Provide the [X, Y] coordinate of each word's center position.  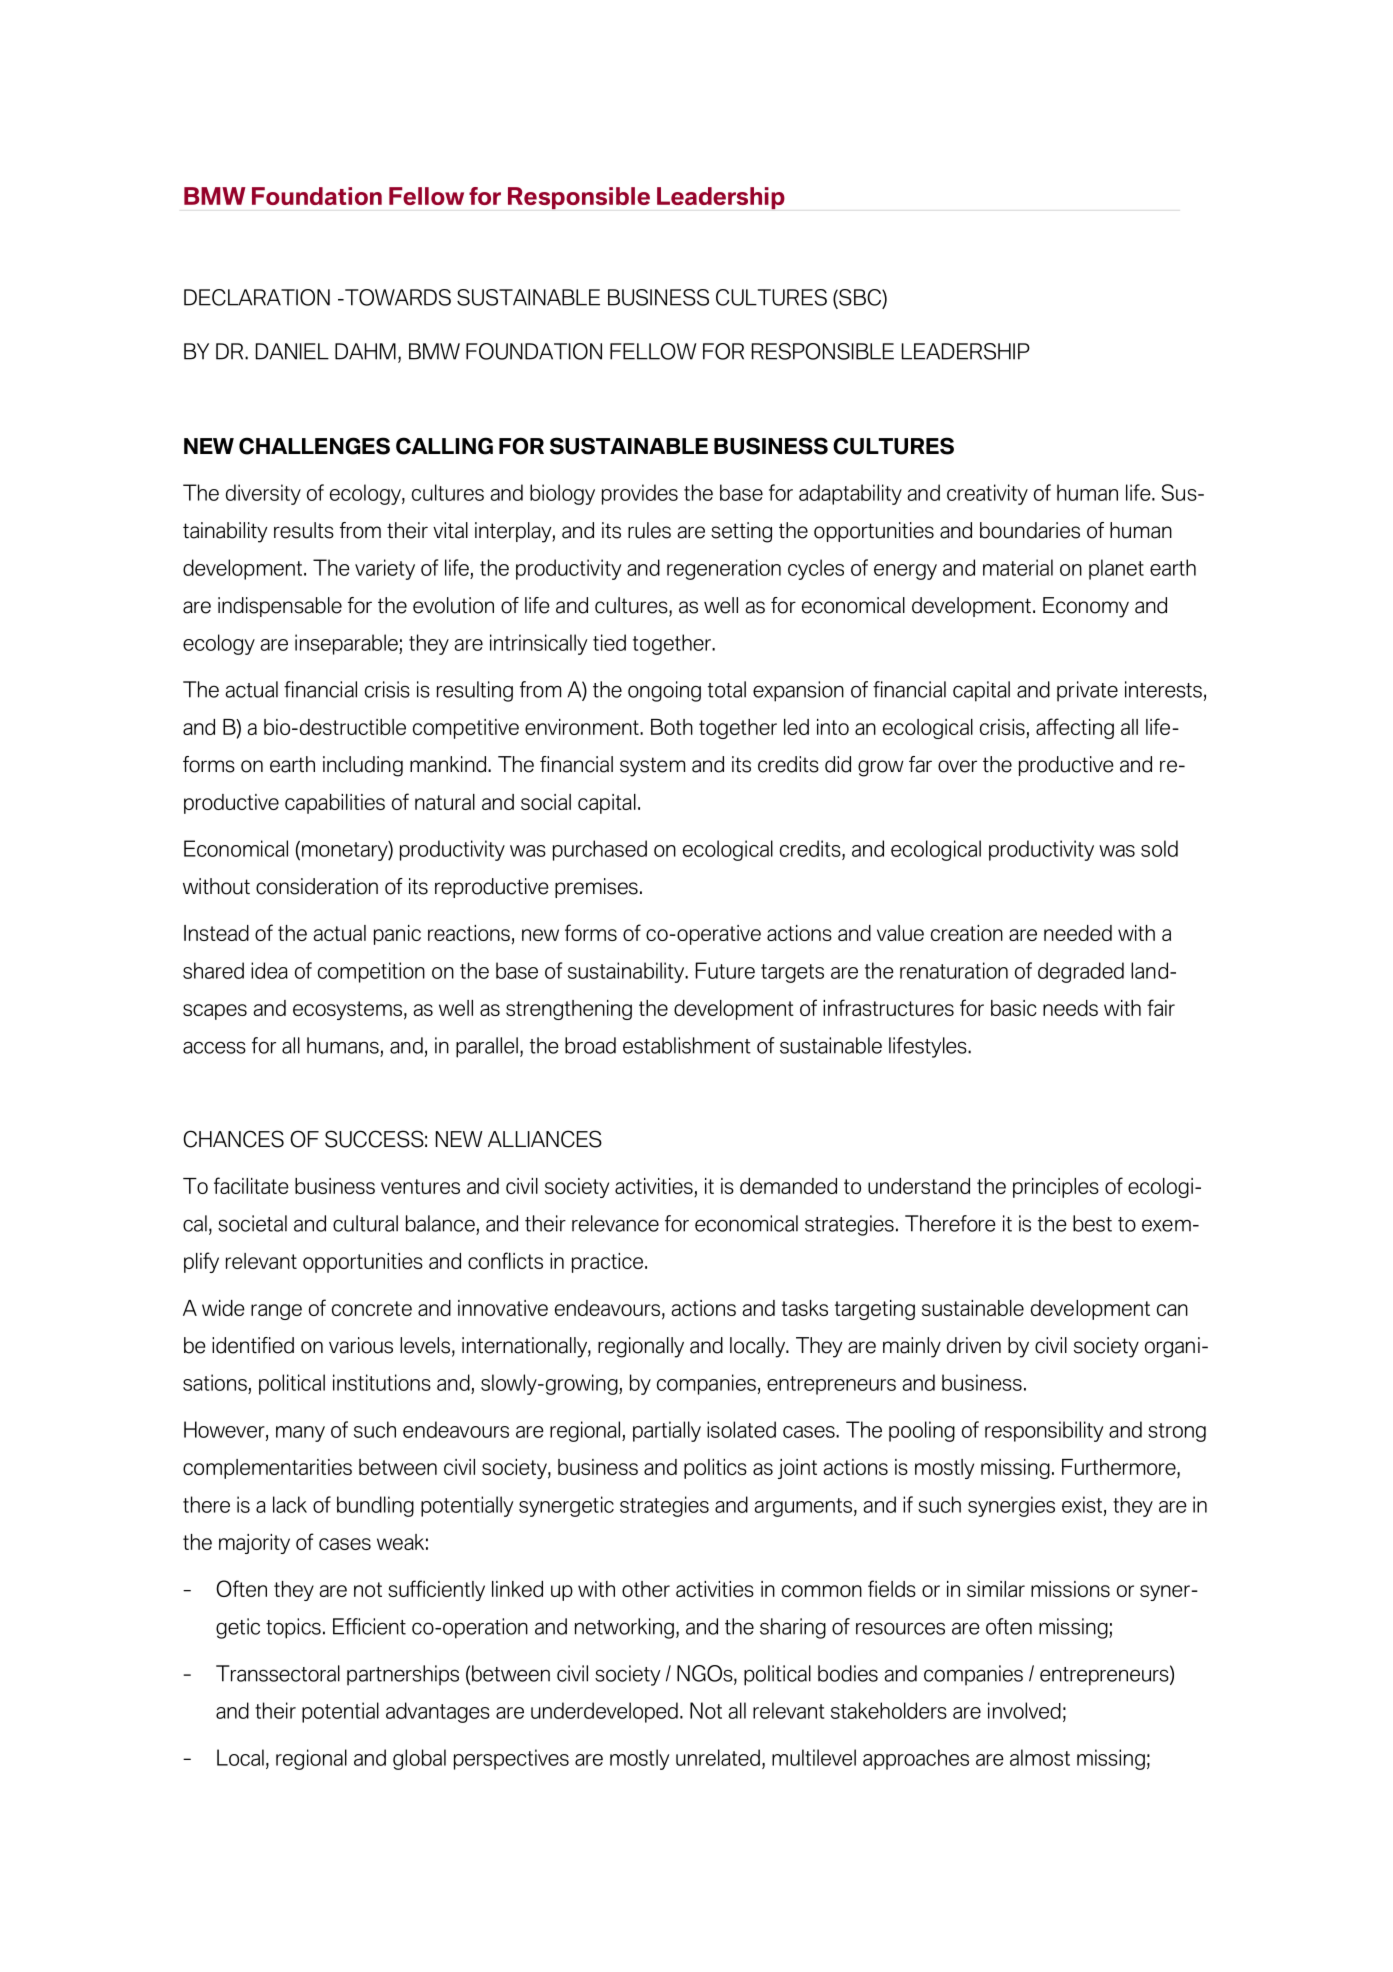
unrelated [718, 1757]
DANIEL [292, 351]
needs [1070, 1008]
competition [371, 972]
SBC [860, 298]
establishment [687, 1045]
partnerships [403, 1675]
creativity [987, 494]
